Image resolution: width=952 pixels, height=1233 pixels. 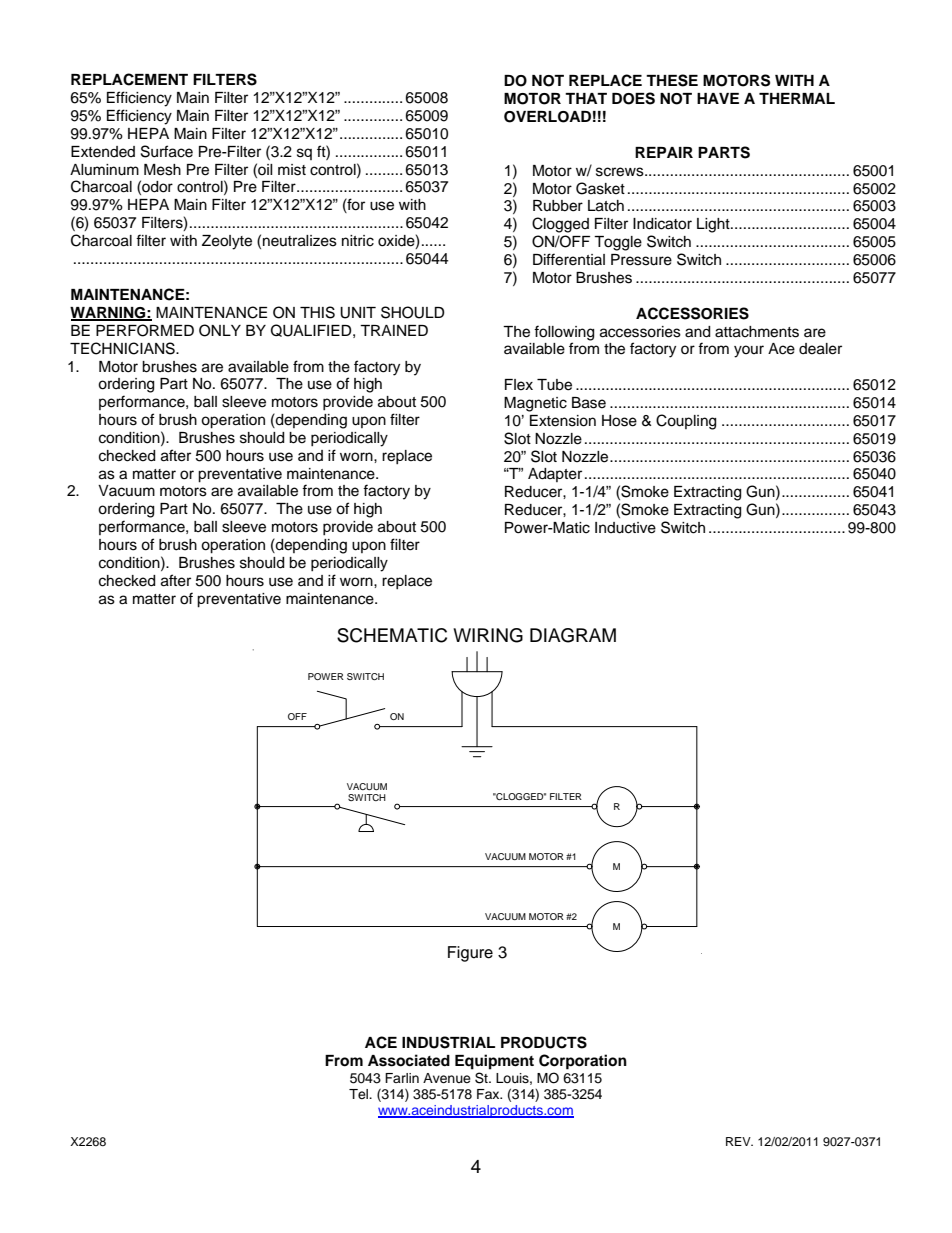 I want to click on Tel, so click(x=360, y=1094).
